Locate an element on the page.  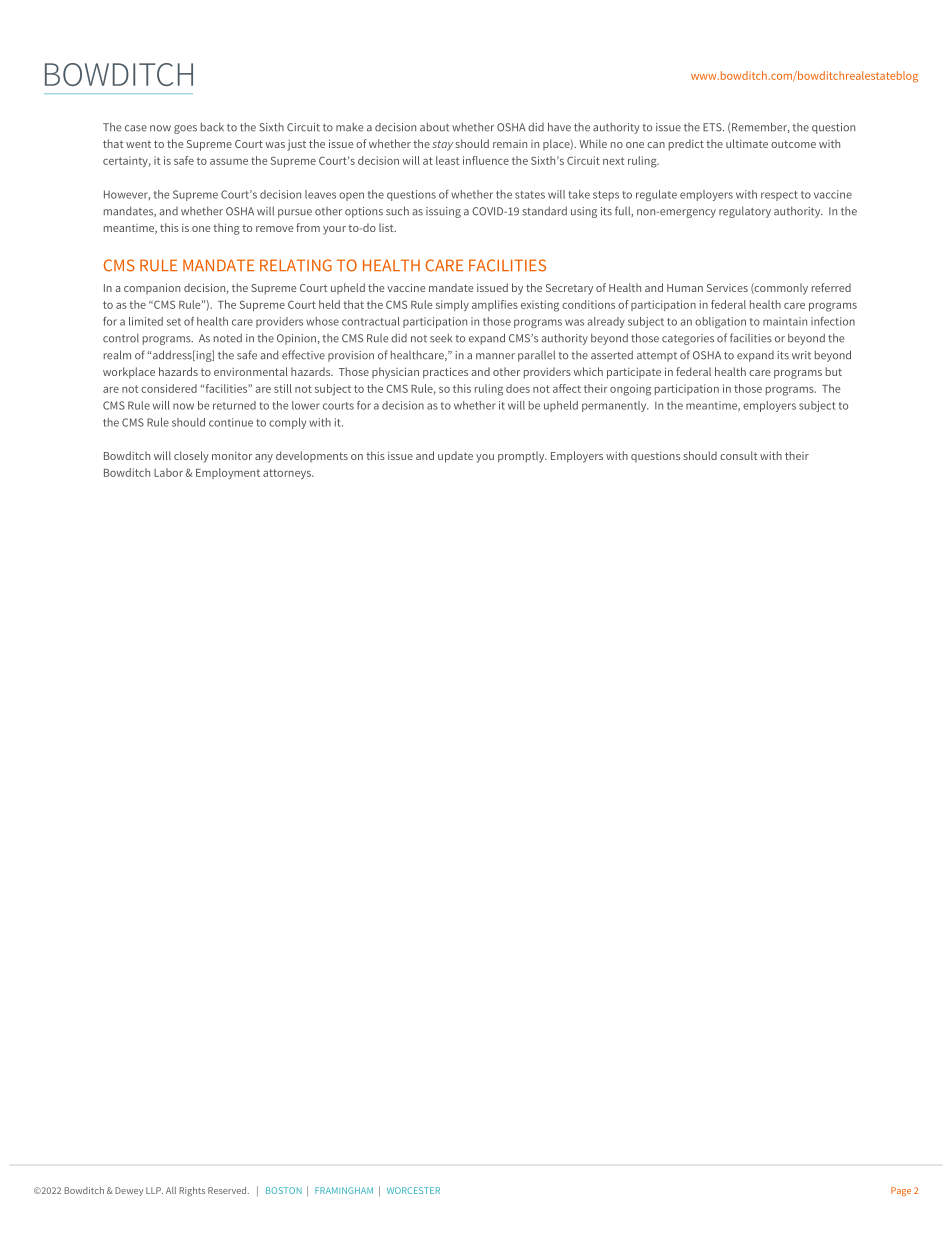
outcome is located at coordinates (793, 144).
